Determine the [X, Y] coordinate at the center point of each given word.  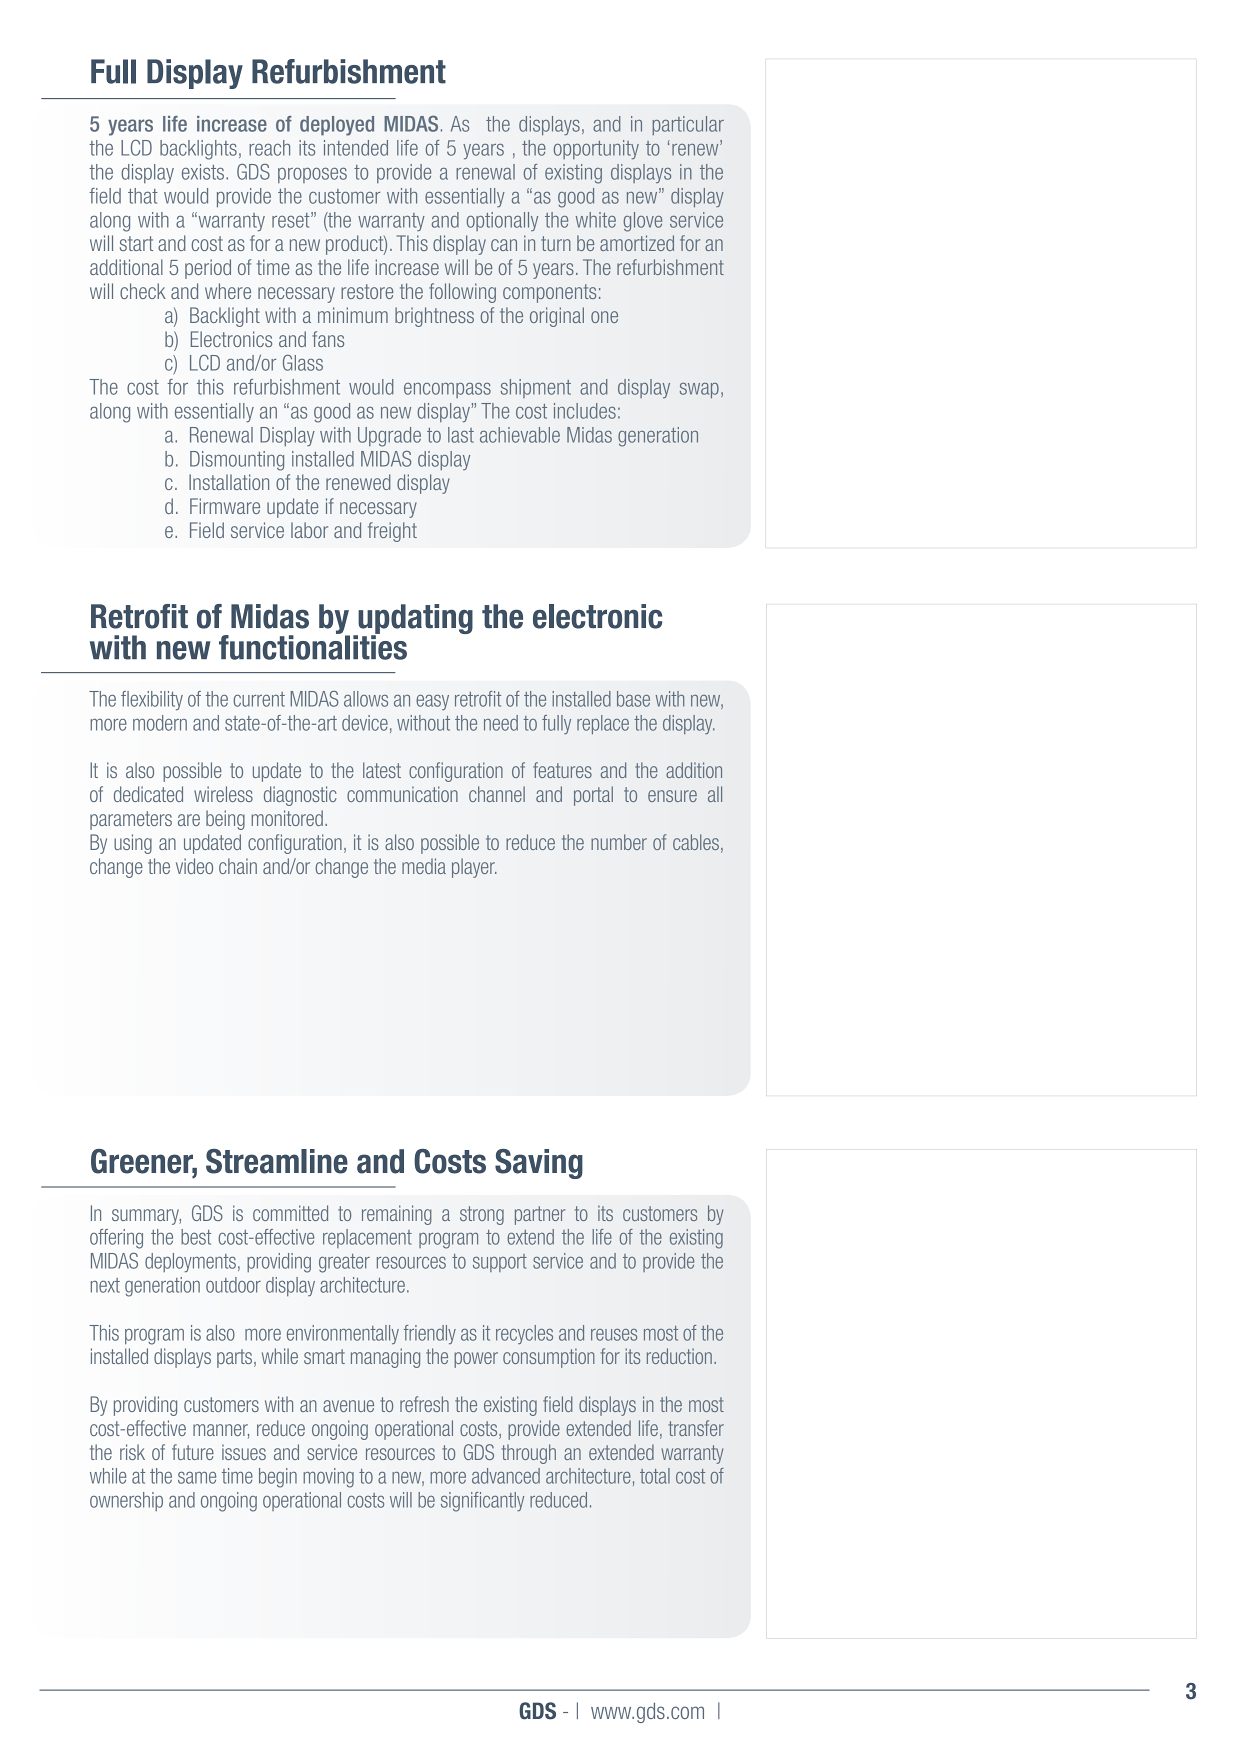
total [655, 1476]
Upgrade [389, 437]
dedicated [148, 794]
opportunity [596, 149]
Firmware [225, 506]
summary [146, 1217]
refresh [424, 1404]
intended [356, 148]
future [193, 1452]
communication [402, 794]
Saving [539, 1164]
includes [585, 411]
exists [204, 172]
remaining [397, 1215]
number [619, 842]
